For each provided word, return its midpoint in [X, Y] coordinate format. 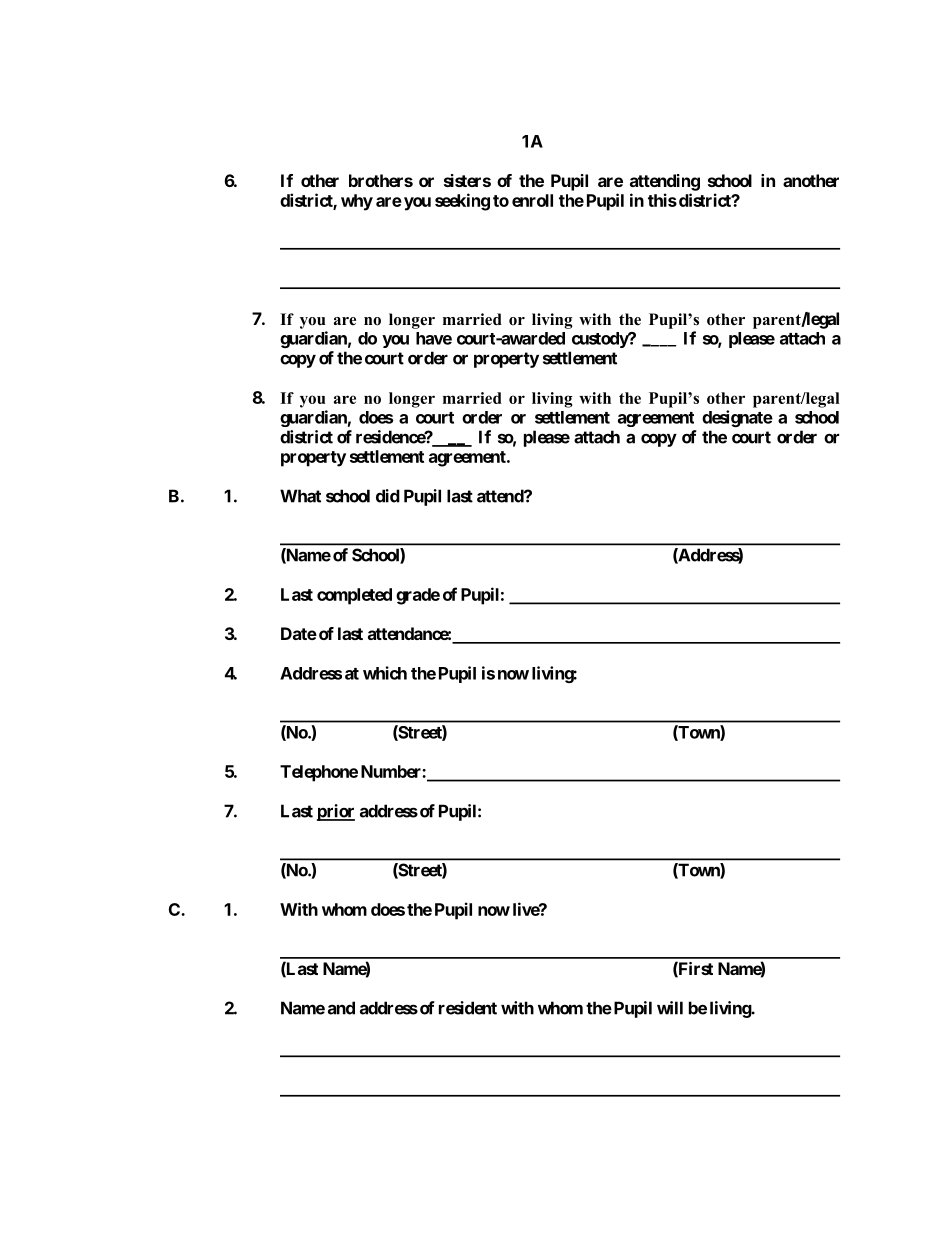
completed [354, 596]
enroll [532, 200]
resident [468, 1008]
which [385, 673]
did [388, 496]
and [341, 1008]
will [670, 1008]
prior [336, 812]
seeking [462, 202]
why [357, 202]
